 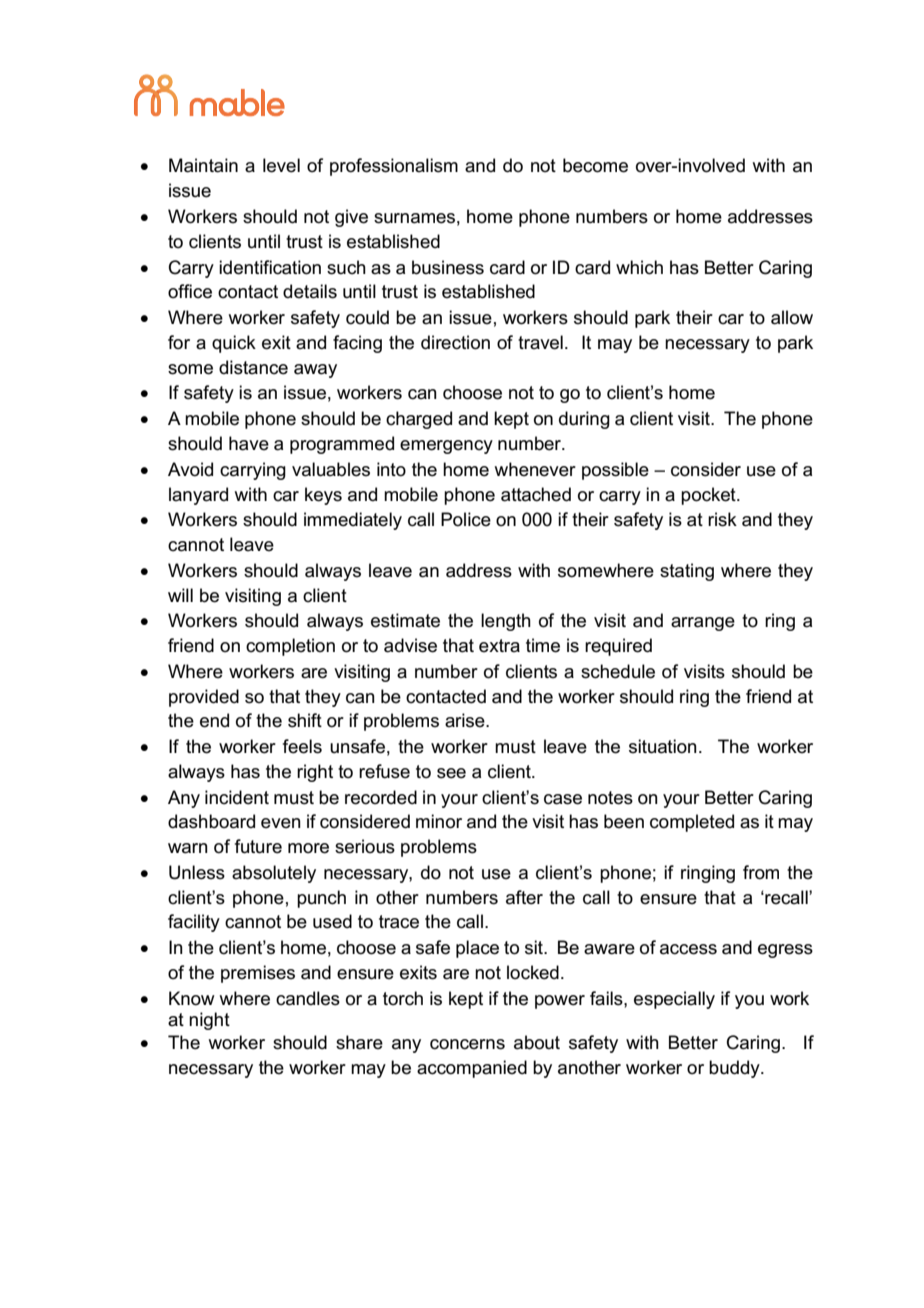 I want to click on completion, so click(x=290, y=647).
